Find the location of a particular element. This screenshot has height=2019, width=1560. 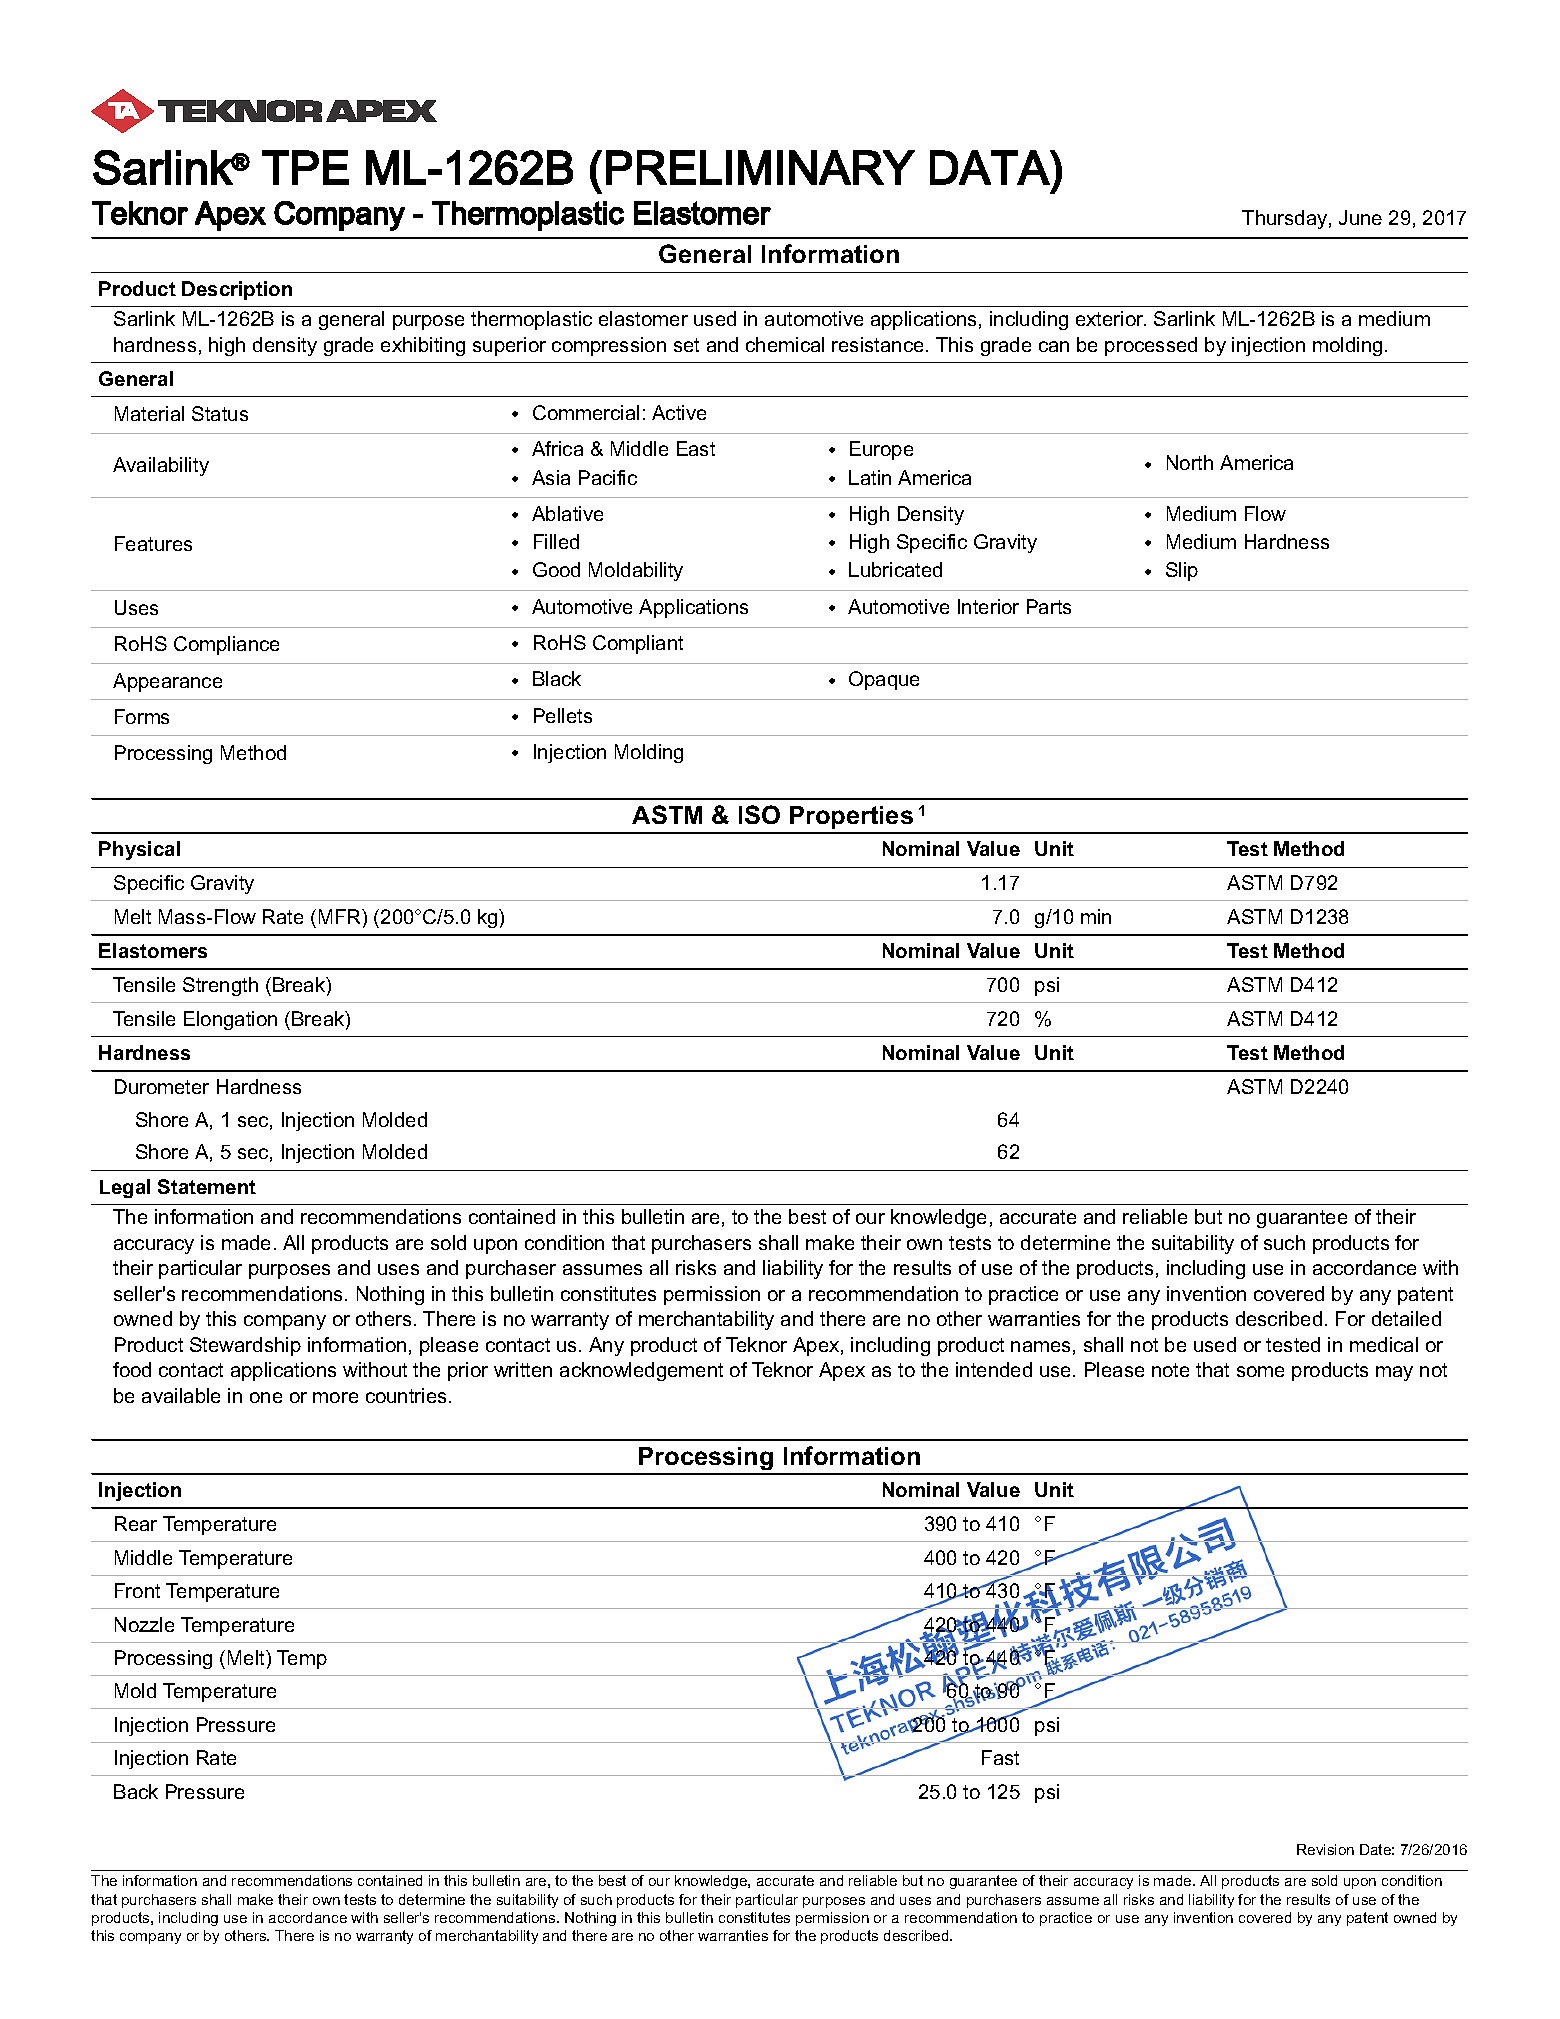

TPE is located at coordinates (305, 167).
